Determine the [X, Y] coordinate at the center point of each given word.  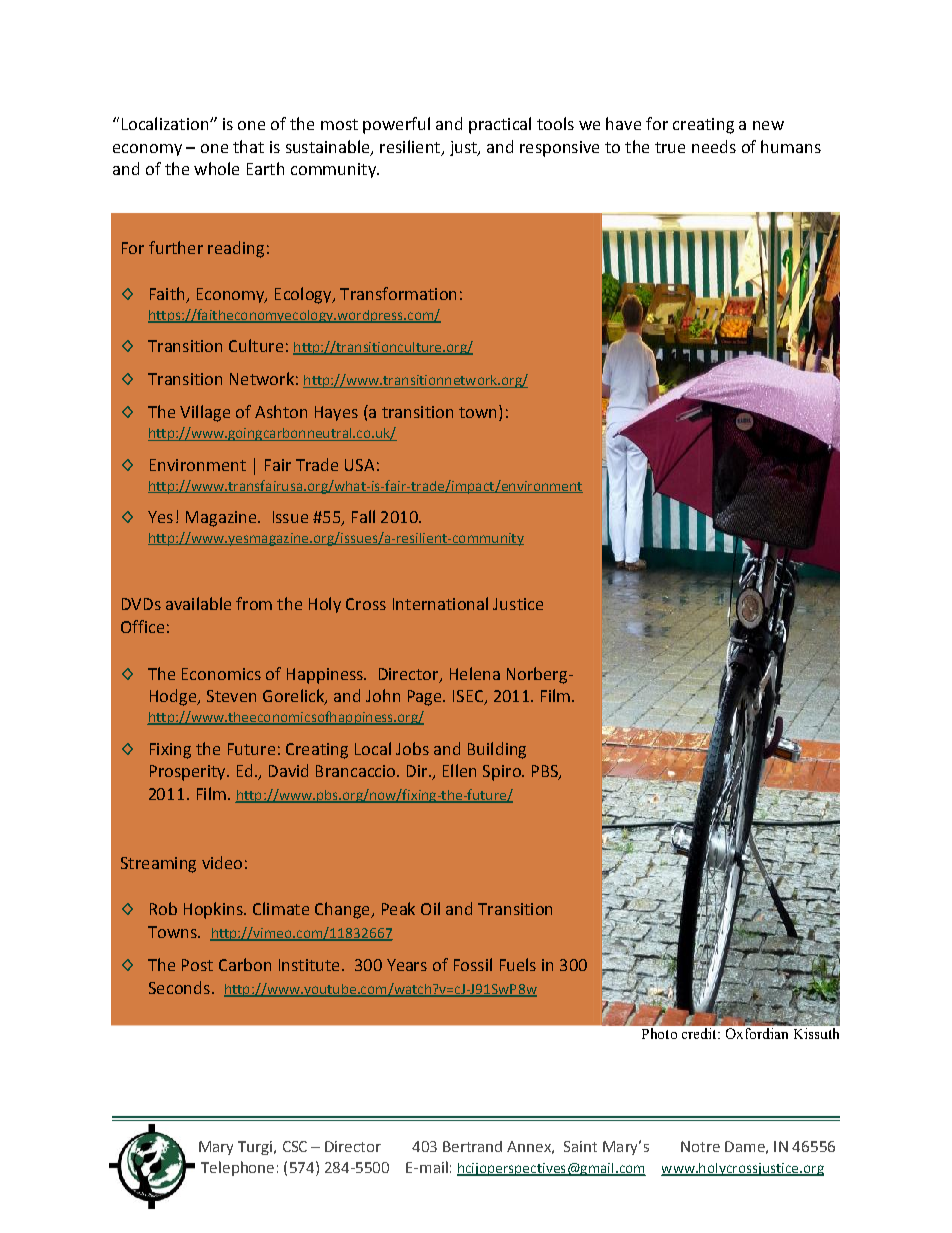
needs [714, 146]
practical [500, 125]
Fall [363, 516]
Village [205, 413]
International [440, 603]
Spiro [503, 773]
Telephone [237, 1168]
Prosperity [189, 773]
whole [216, 168]
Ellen [459, 770]
